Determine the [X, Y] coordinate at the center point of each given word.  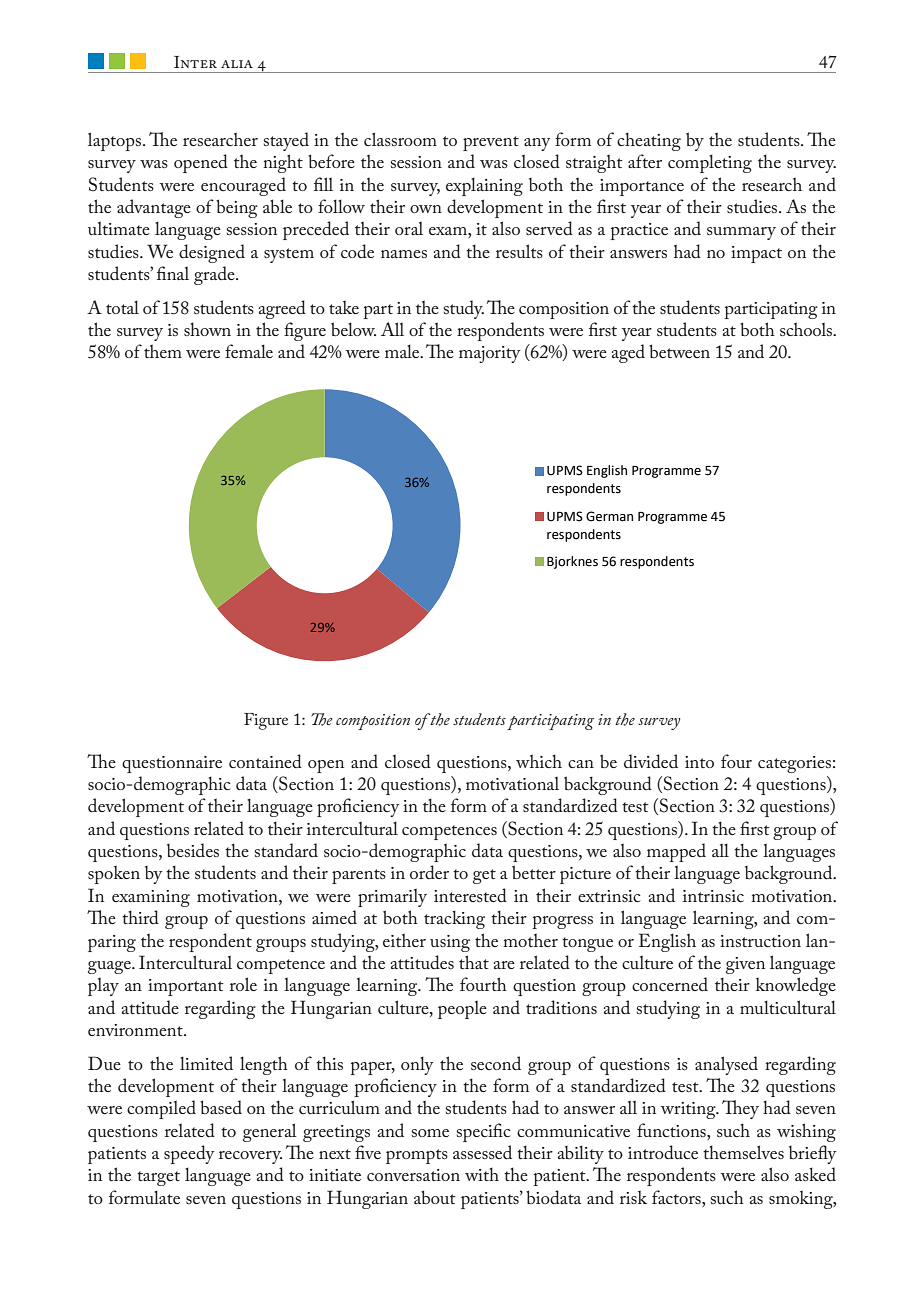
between [679, 351]
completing [710, 163]
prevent [491, 143]
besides [193, 850]
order [429, 872]
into [699, 762]
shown [207, 329]
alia [237, 64]
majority [489, 354]
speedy [189, 1154]
